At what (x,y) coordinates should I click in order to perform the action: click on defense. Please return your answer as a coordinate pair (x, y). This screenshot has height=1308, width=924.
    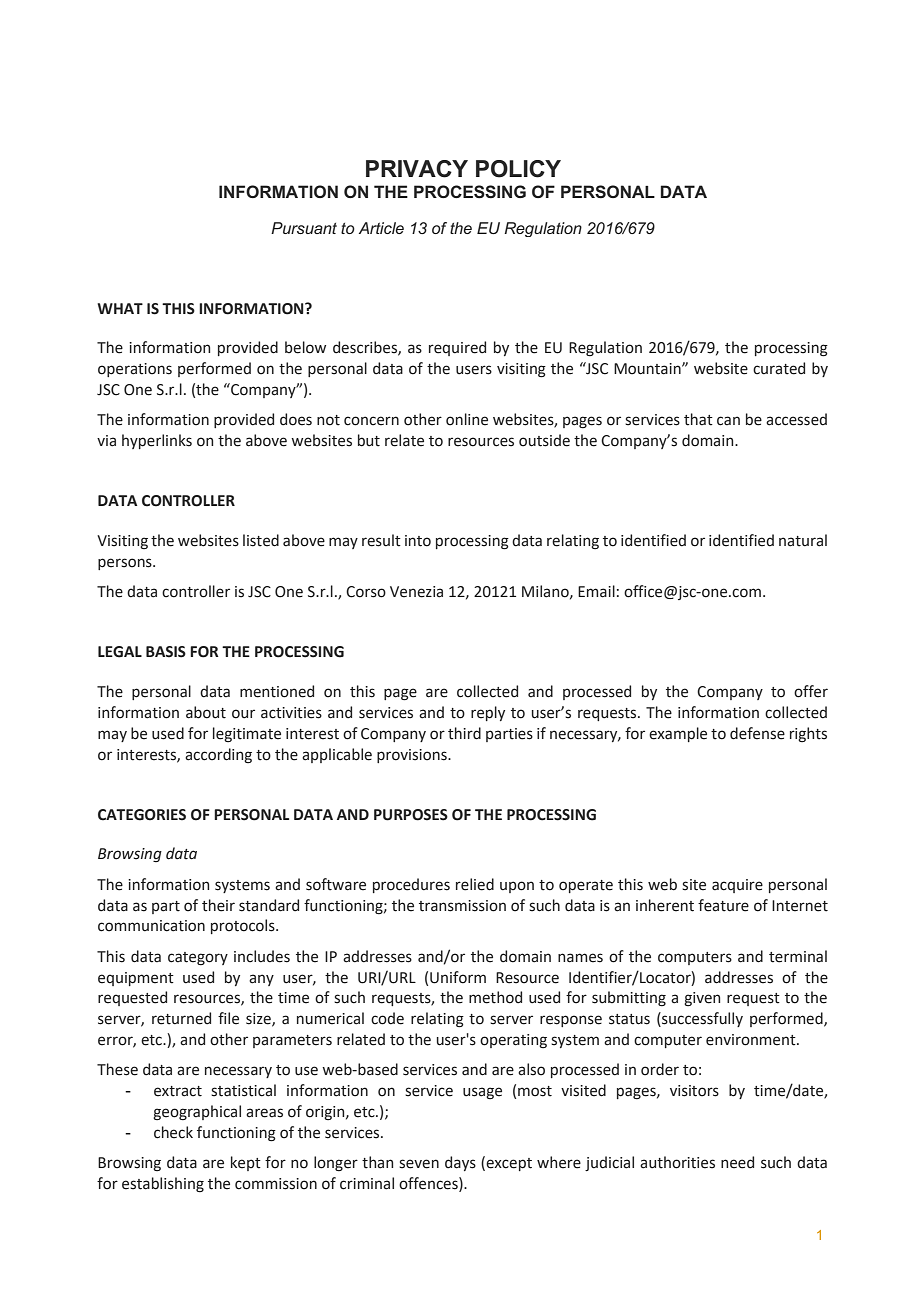
    Looking at the image, I should click on (757, 733).
